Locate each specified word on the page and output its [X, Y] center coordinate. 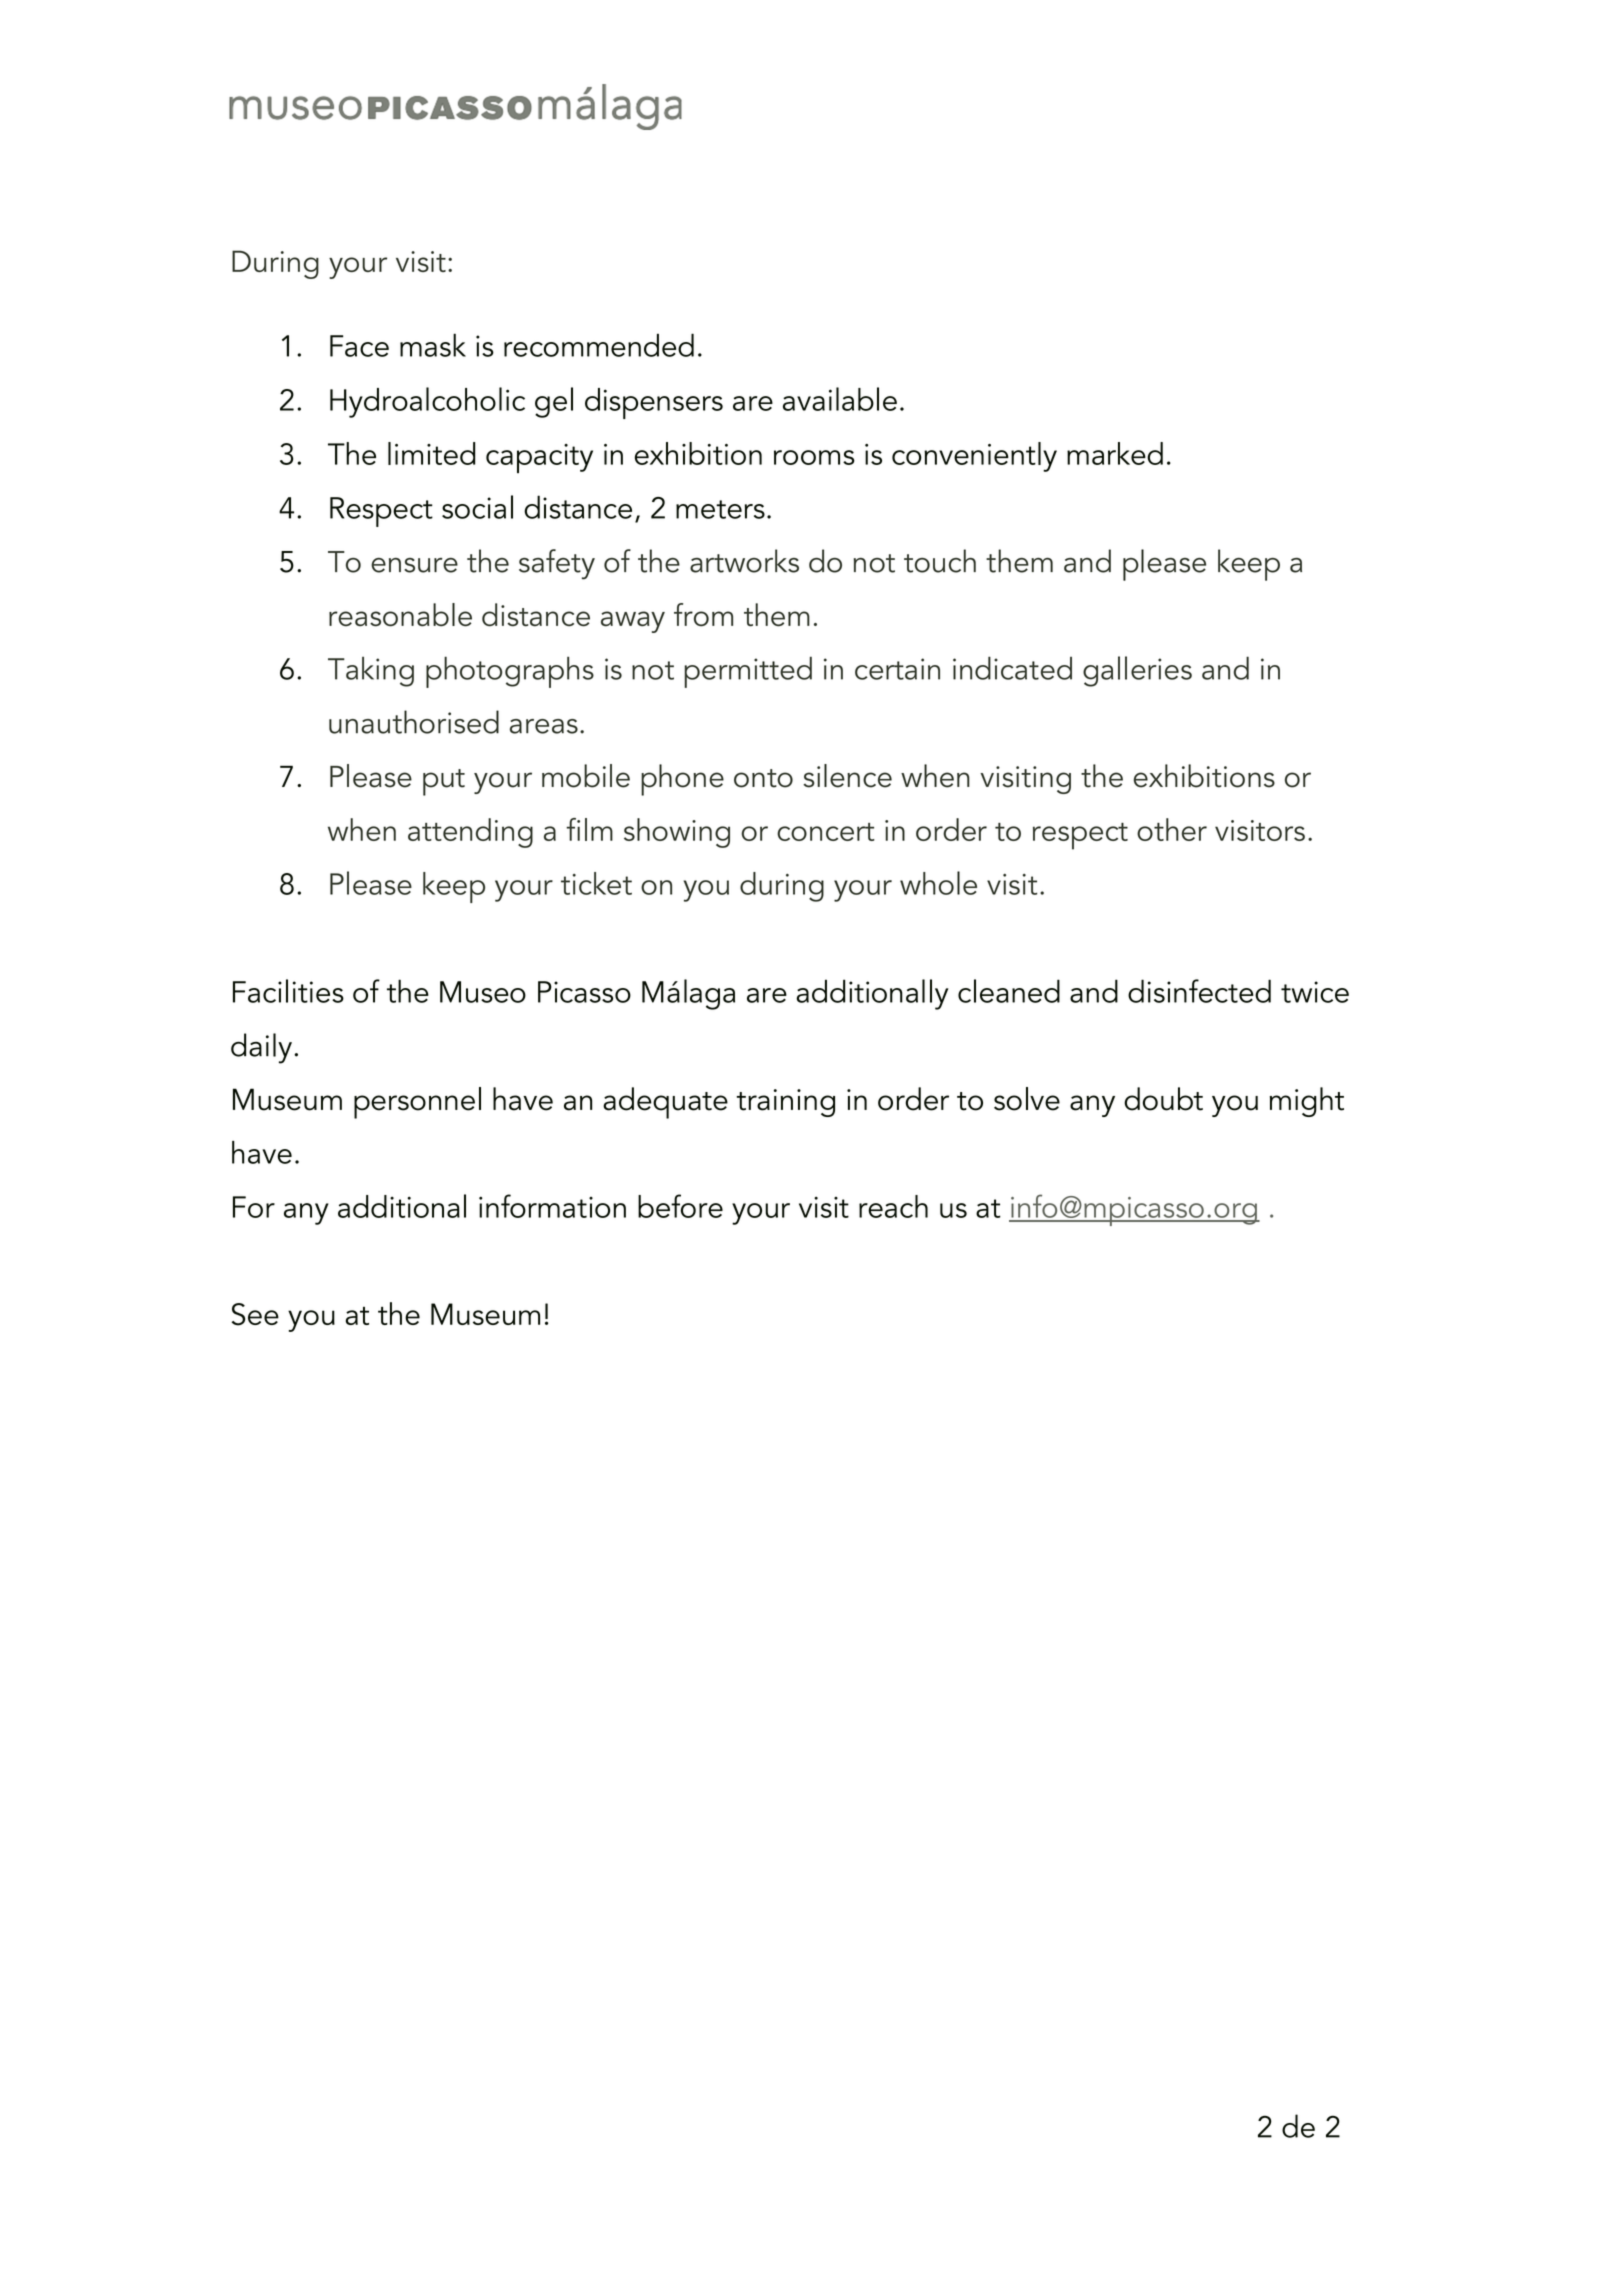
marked [1115, 453]
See [255, 1314]
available [840, 399]
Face [359, 346]
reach [893, 1206]
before [680, 1206]
